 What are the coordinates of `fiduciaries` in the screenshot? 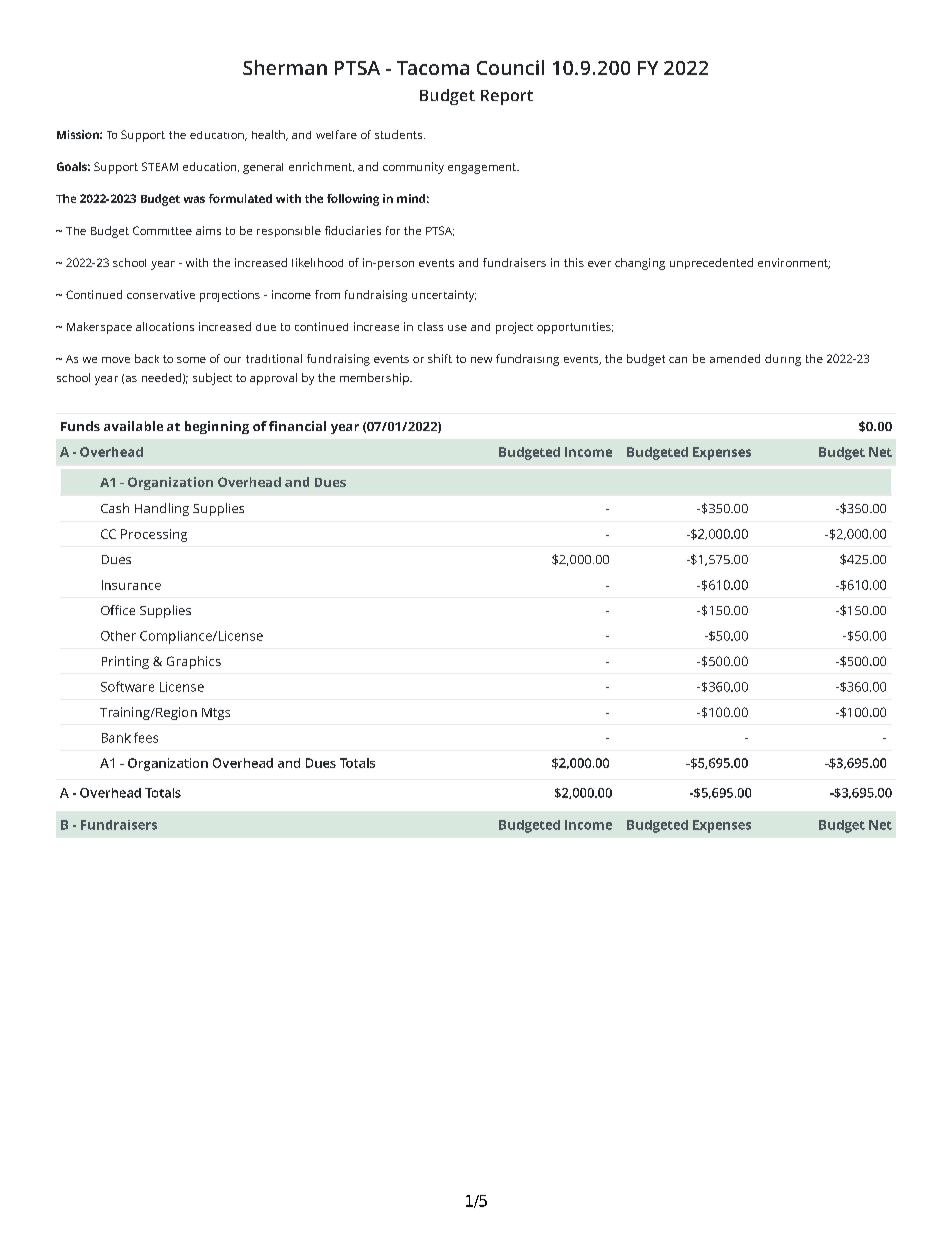 It's located at (353, 230).
